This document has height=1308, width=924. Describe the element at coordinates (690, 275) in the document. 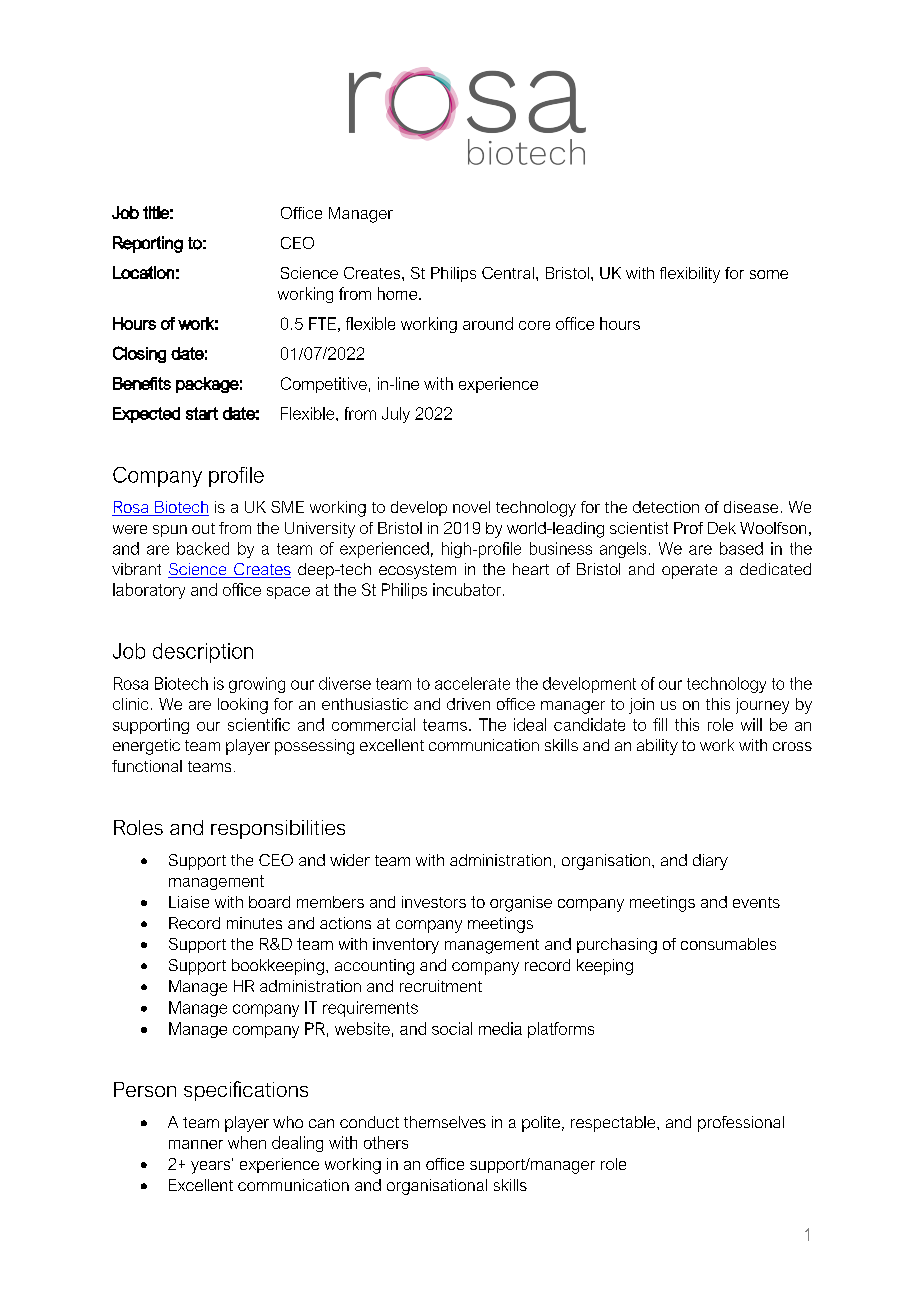

I see `flexibility` at that location.
